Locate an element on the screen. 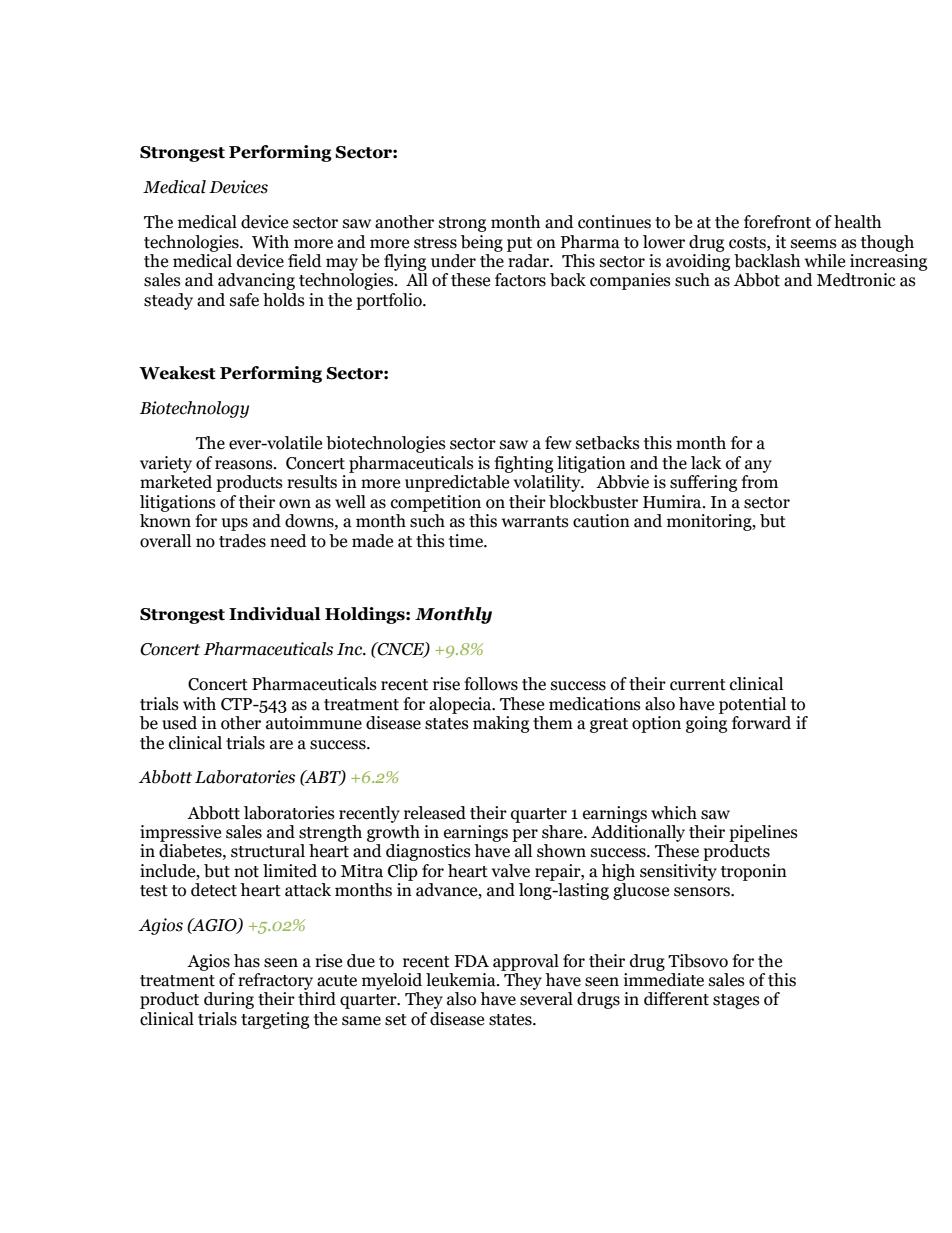 The image size is (952, 1233). stages is located at coordinates (736, 1001).
